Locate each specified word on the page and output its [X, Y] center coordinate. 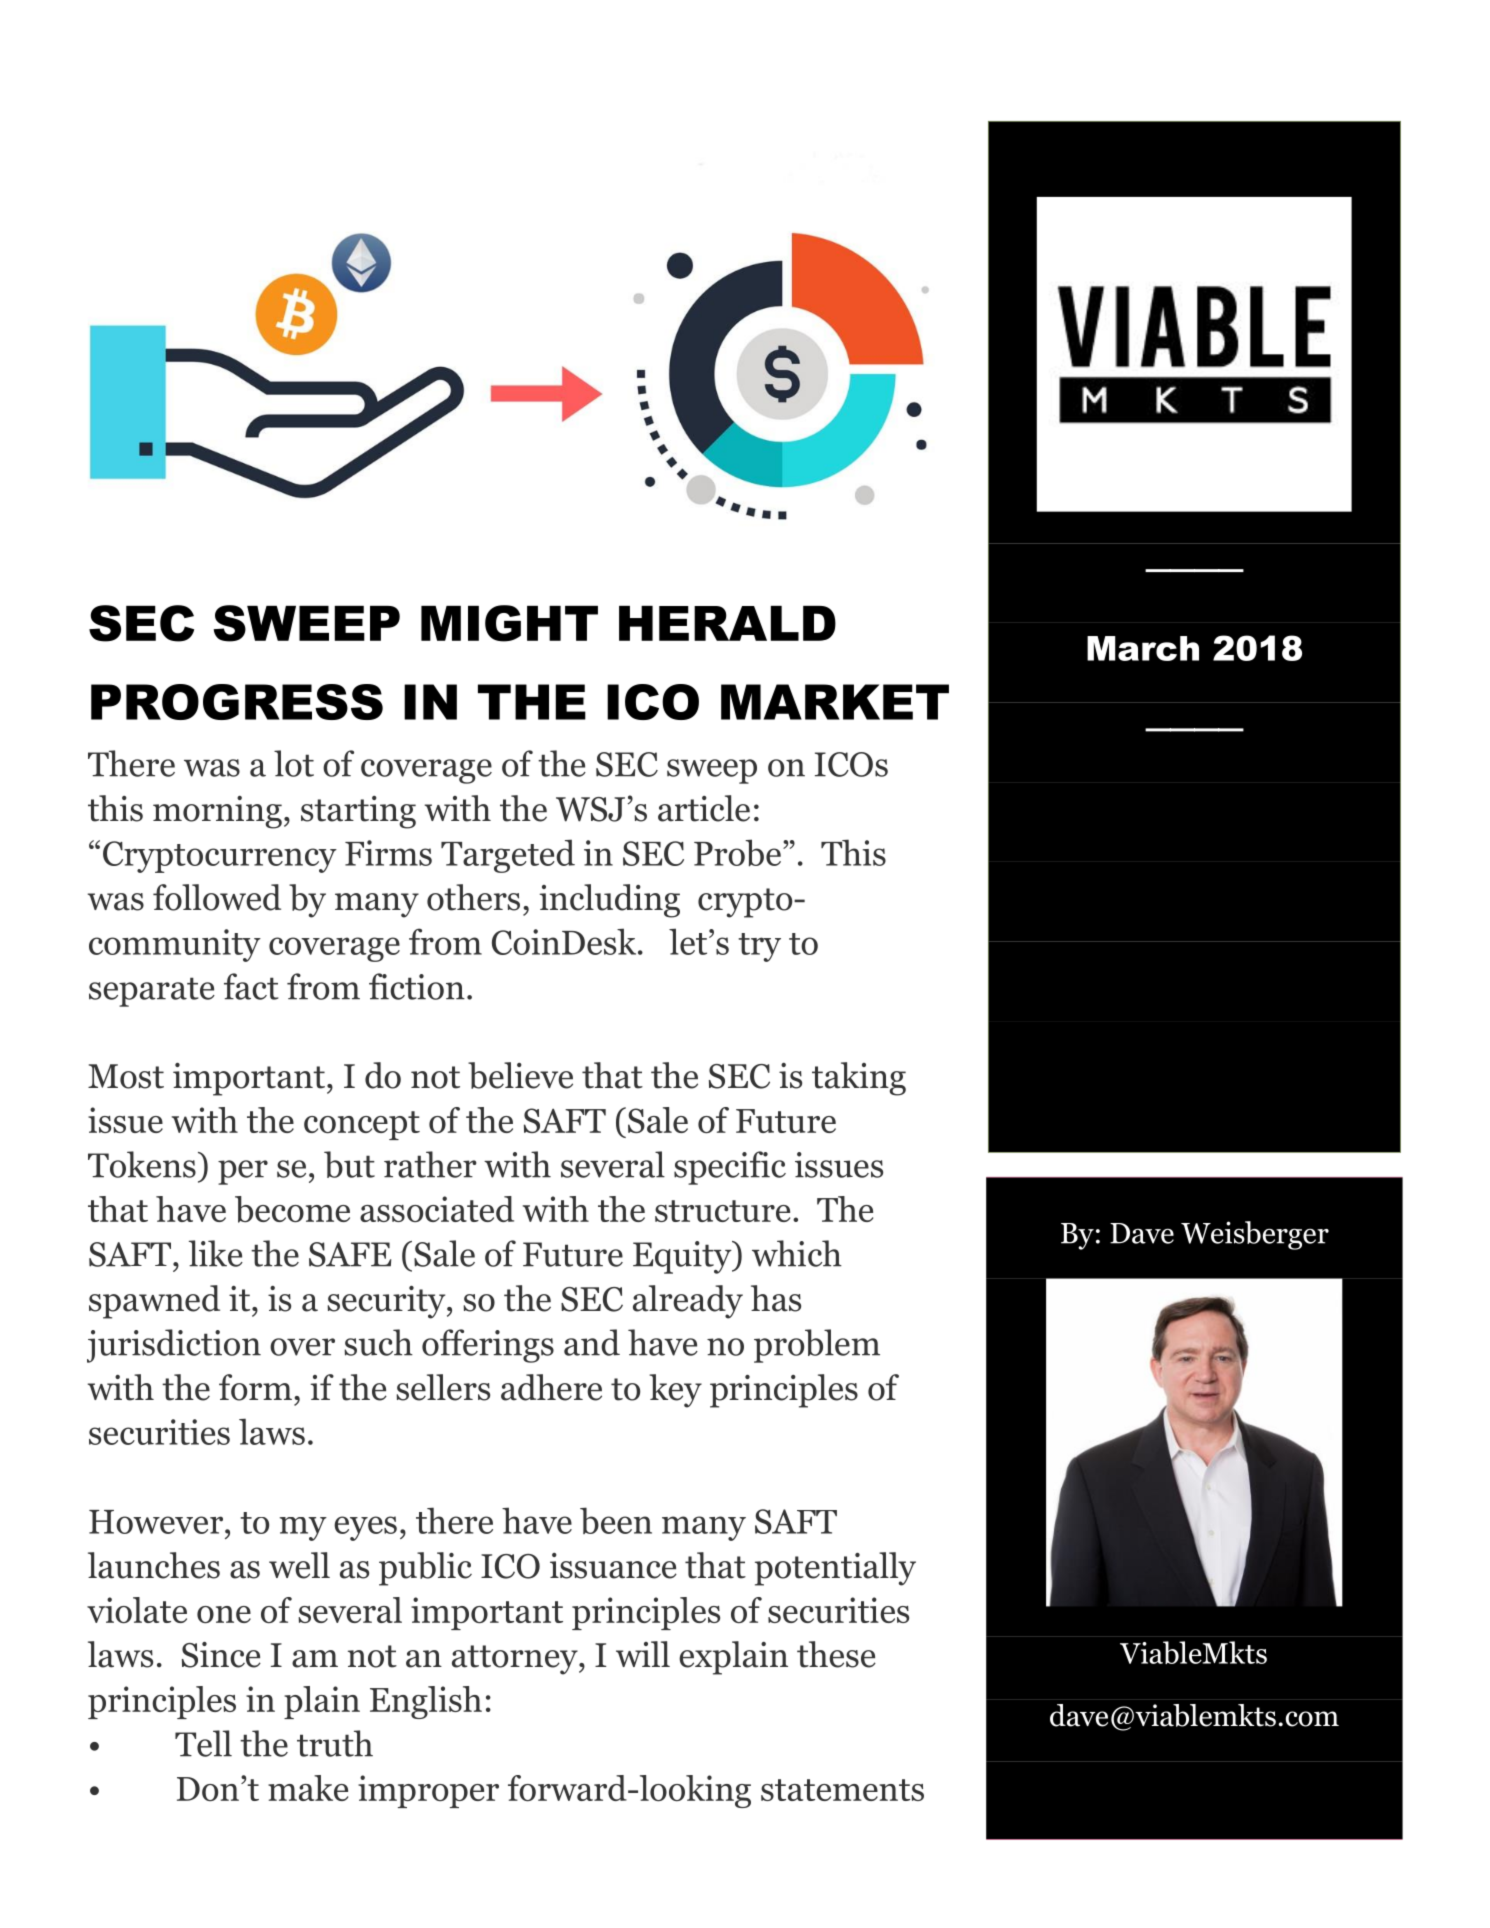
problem [817, 1346]
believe [520, 1075]
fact [251, 986]
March [1143, 648]
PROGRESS [237, 702]
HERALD [727, 623]
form [255, 1387]
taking [859, 1079]
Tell [203, 1743]
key [675, 1391]
